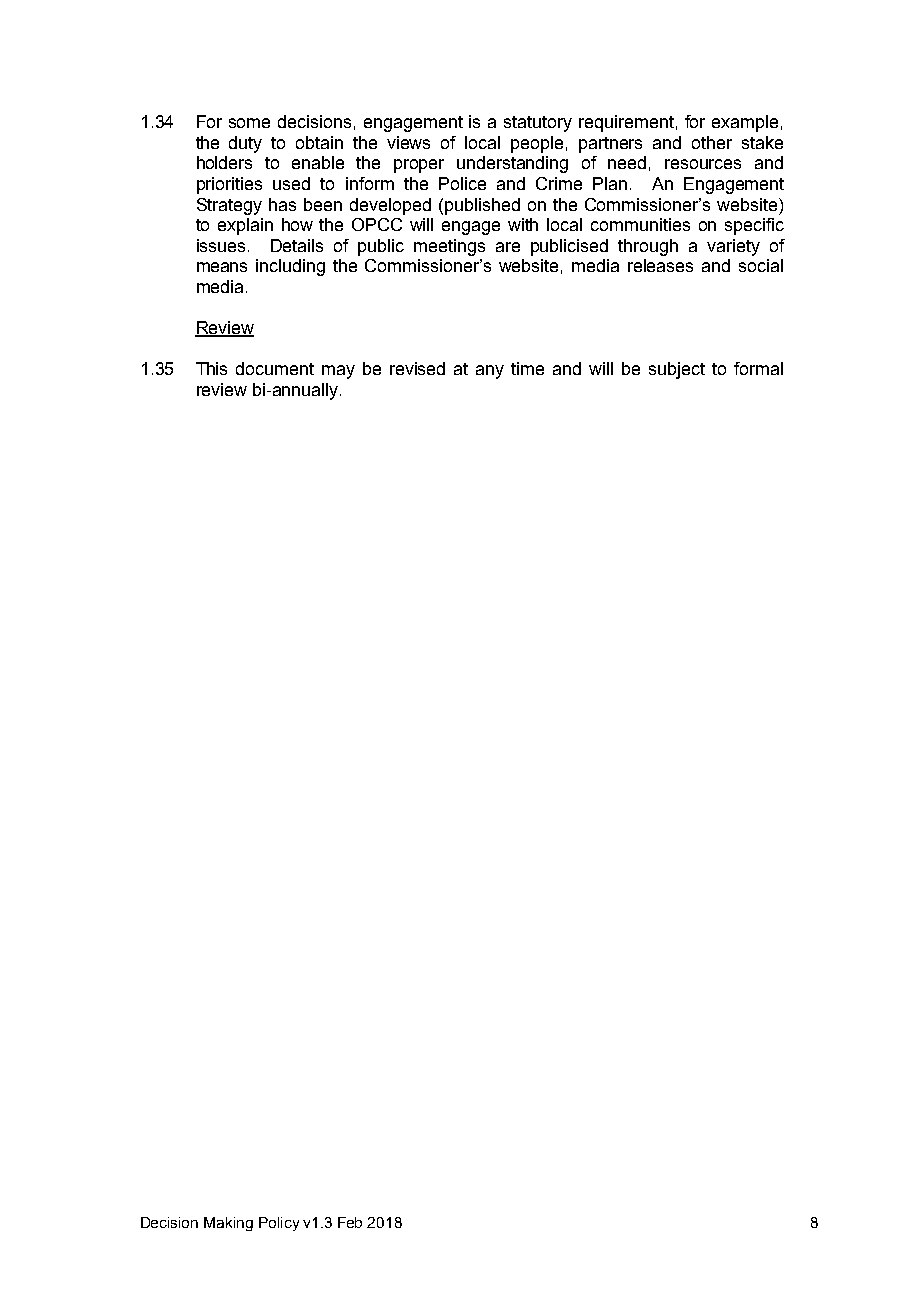 The height and width of the screenshot is (1308, 924). I want to click on This, so click(211, 368).
